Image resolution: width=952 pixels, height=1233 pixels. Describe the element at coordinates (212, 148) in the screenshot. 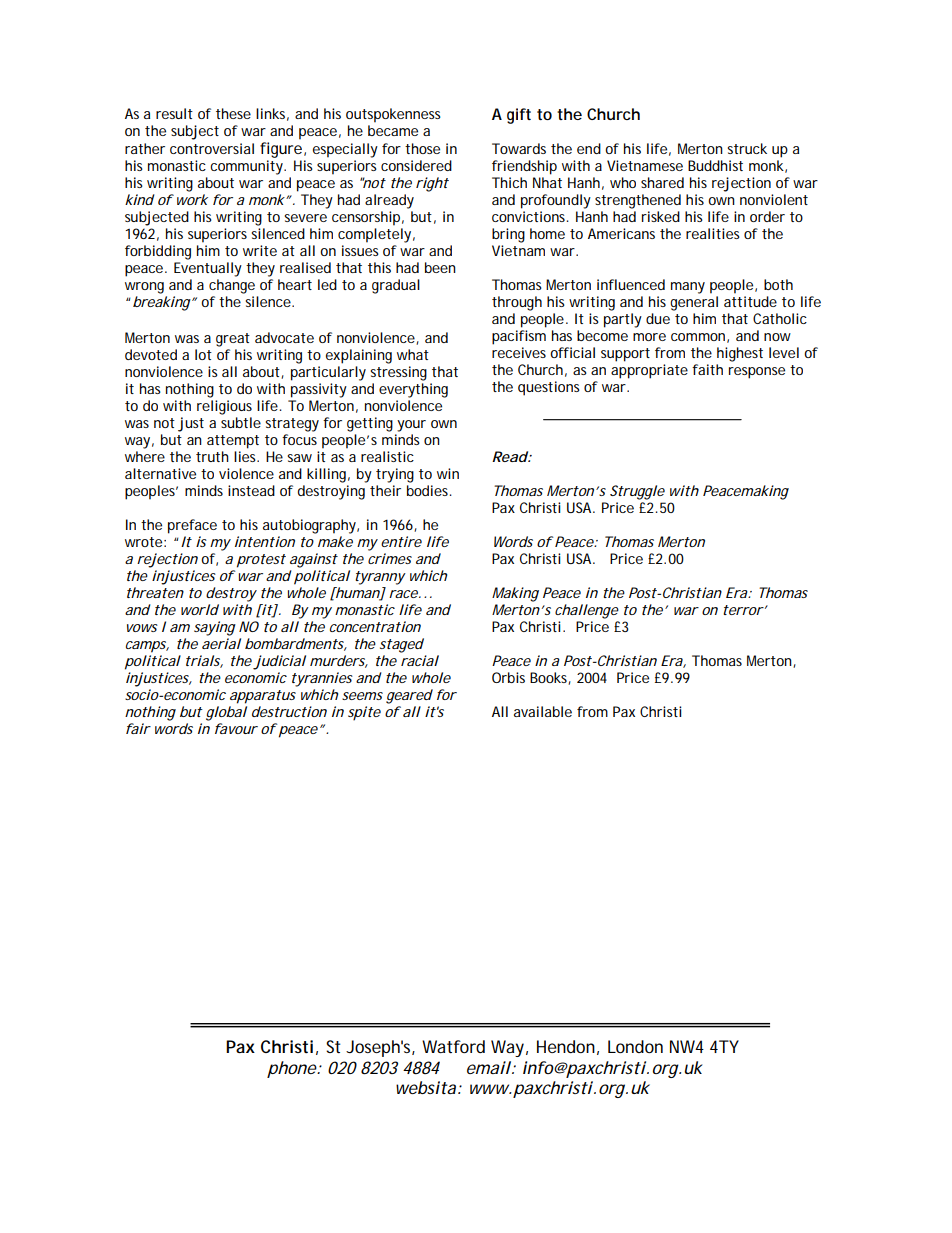

I see `controversial` at that location.
